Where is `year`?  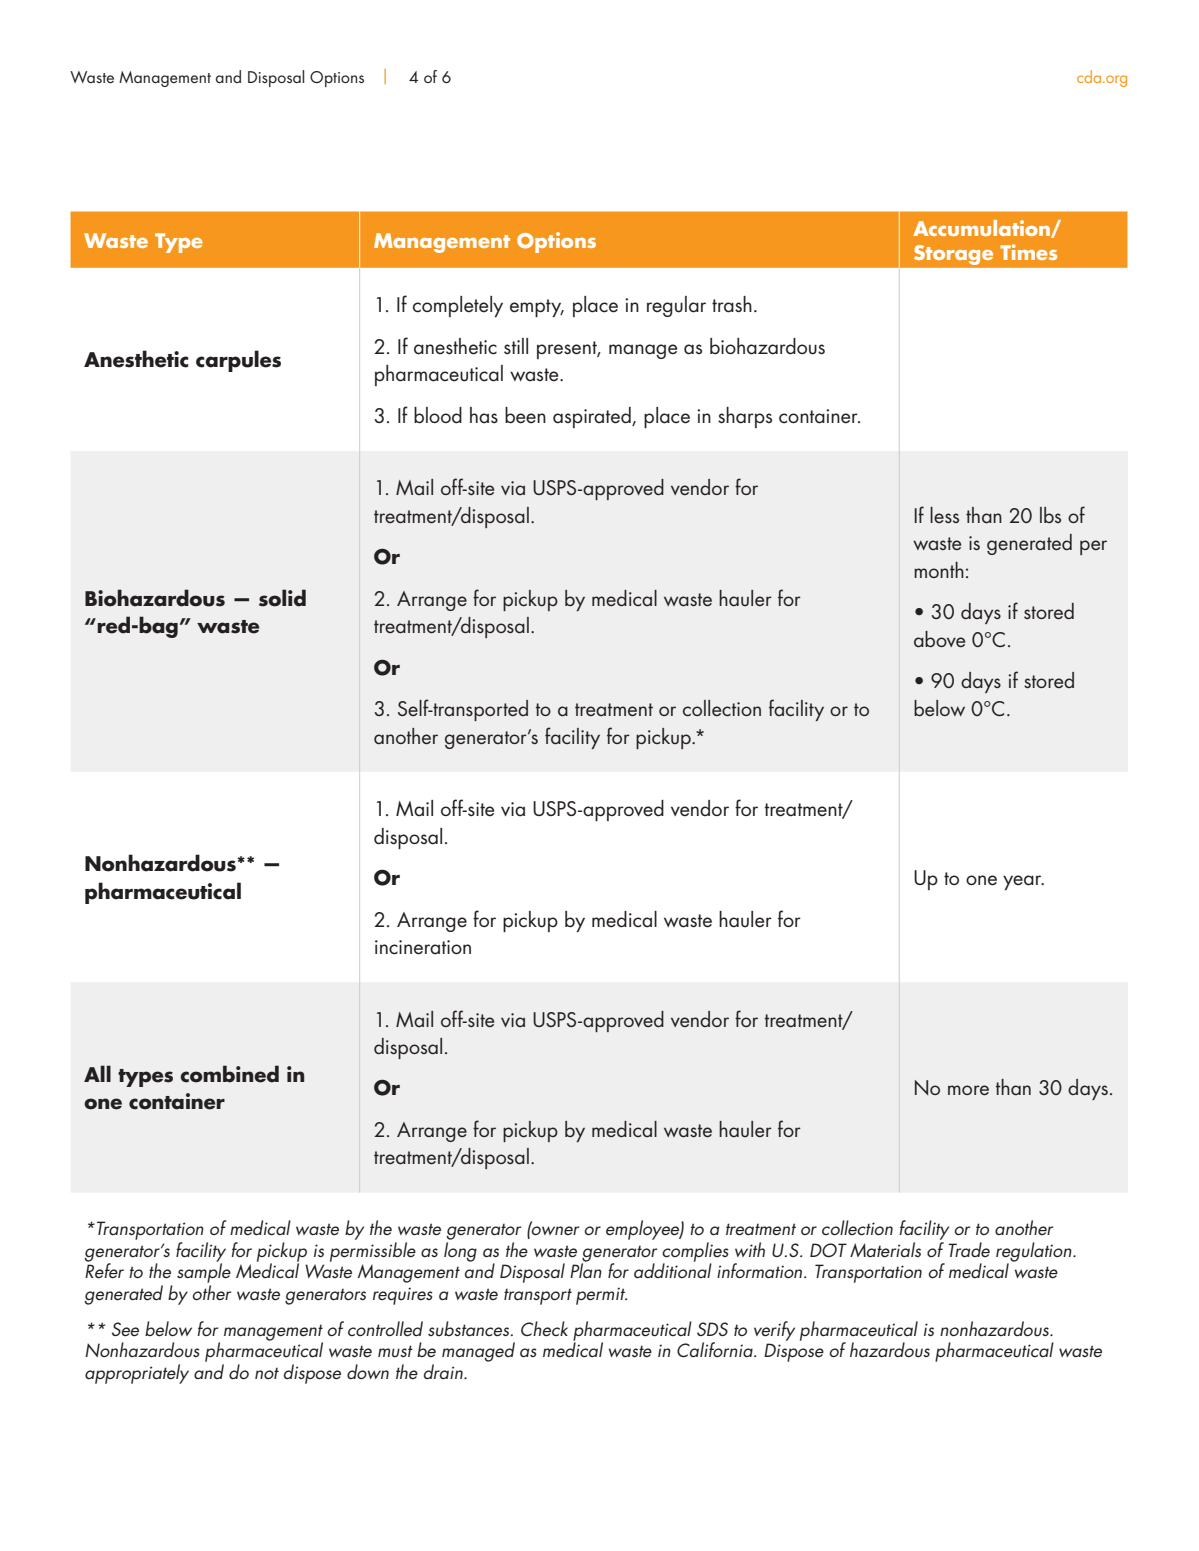
year is located at coordinates (1023, 882).
